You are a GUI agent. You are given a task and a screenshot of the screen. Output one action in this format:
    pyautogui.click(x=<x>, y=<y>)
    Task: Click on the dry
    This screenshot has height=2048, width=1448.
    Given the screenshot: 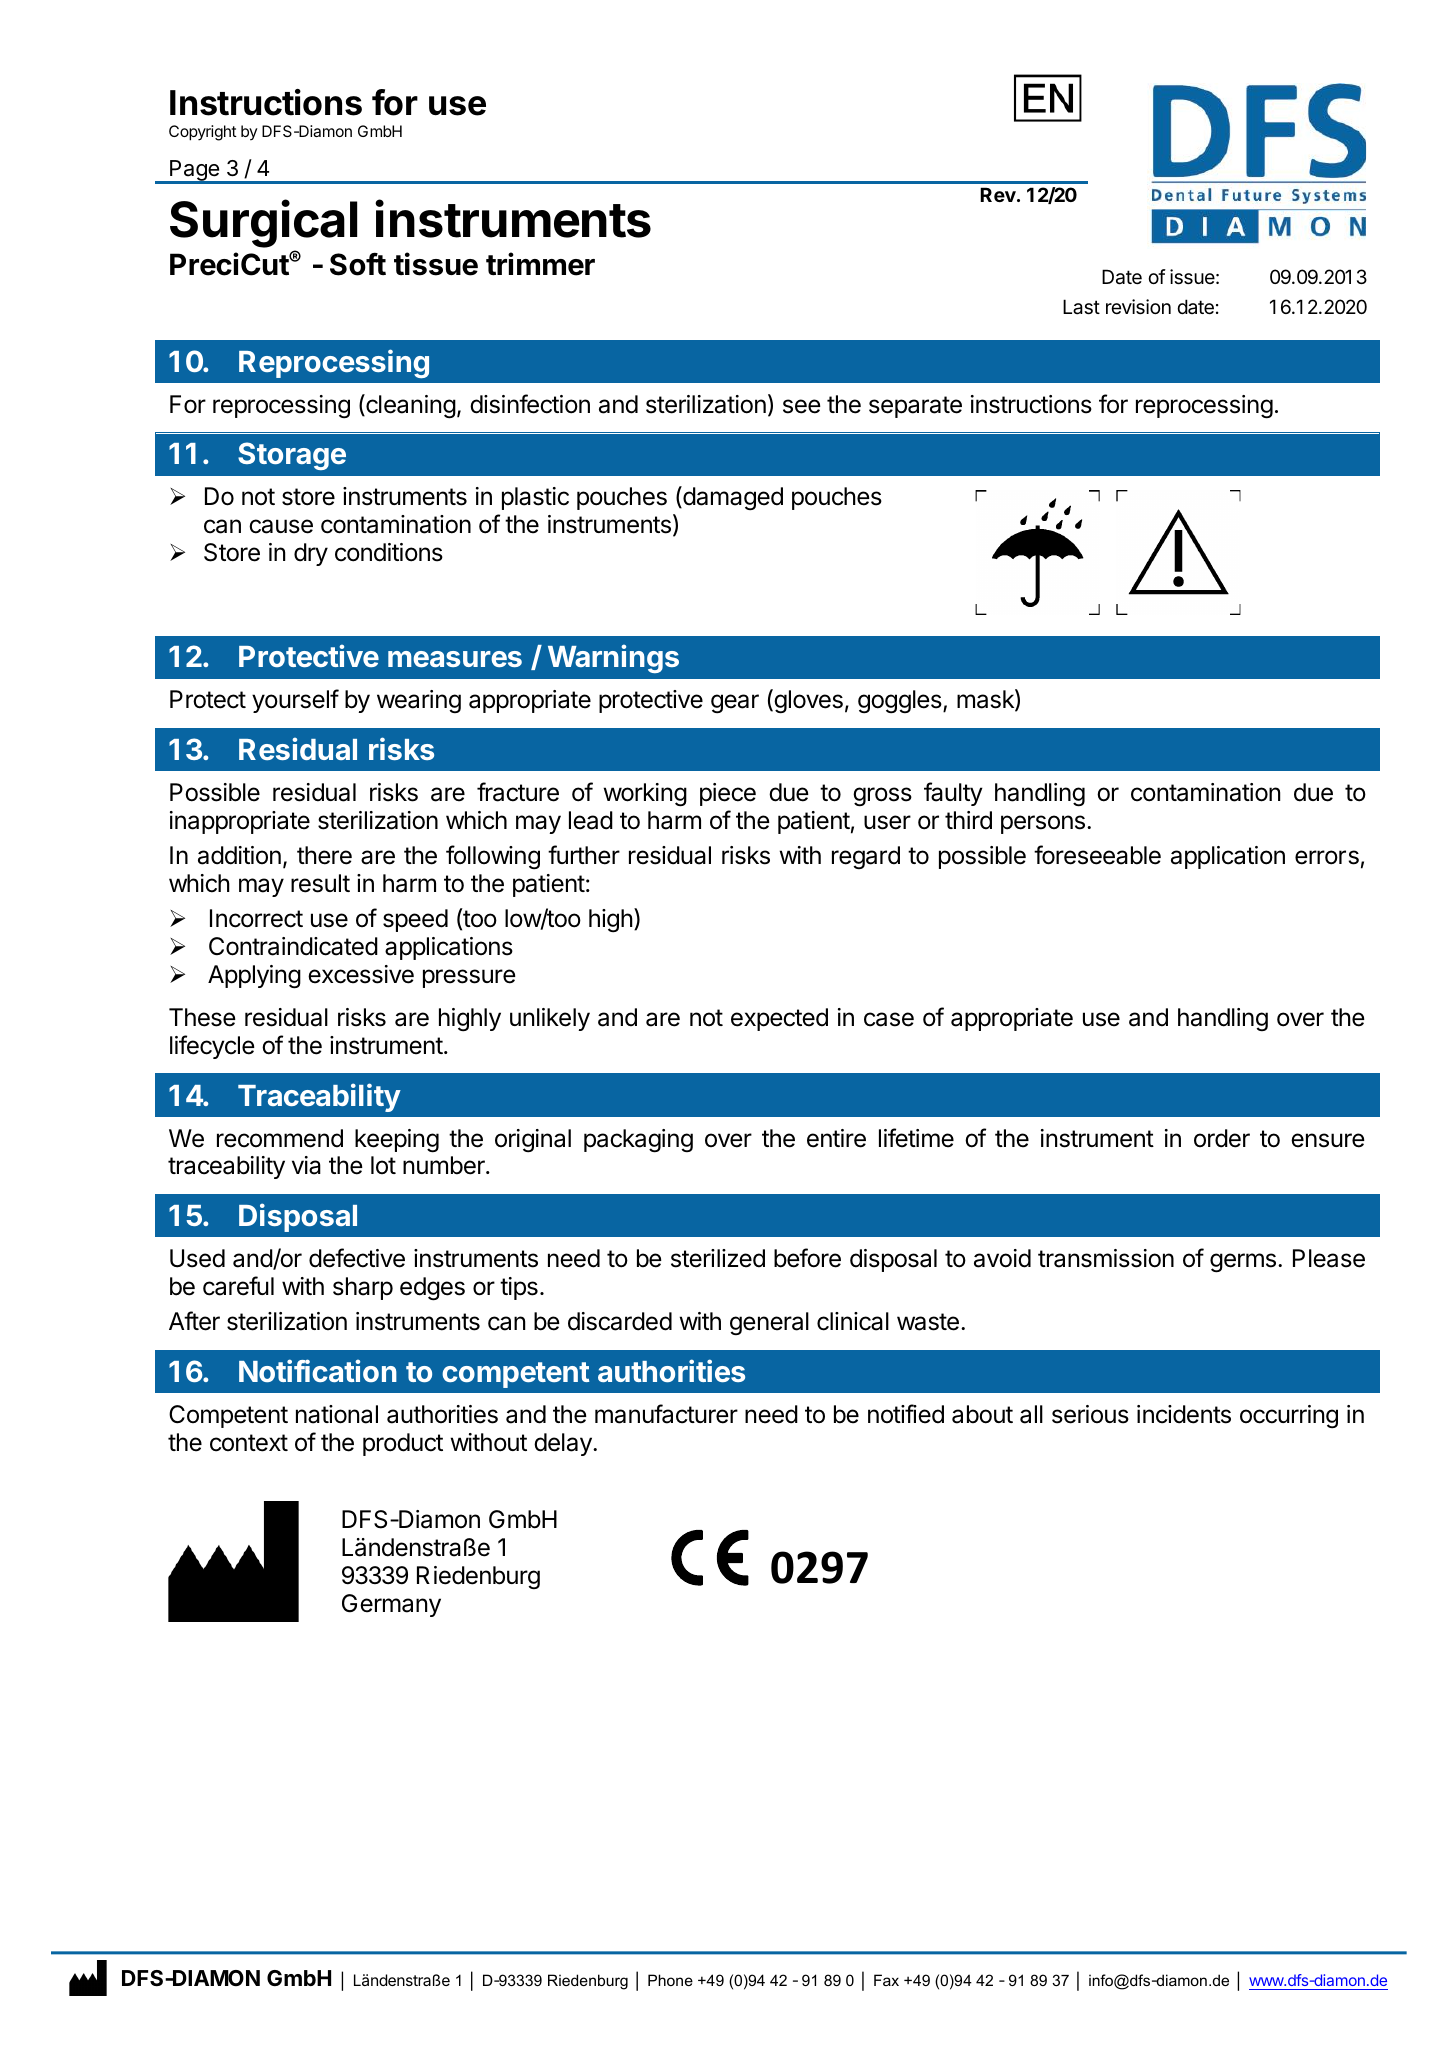 What is the action you would take?
    pyautogui.click(x=311, y=554)
